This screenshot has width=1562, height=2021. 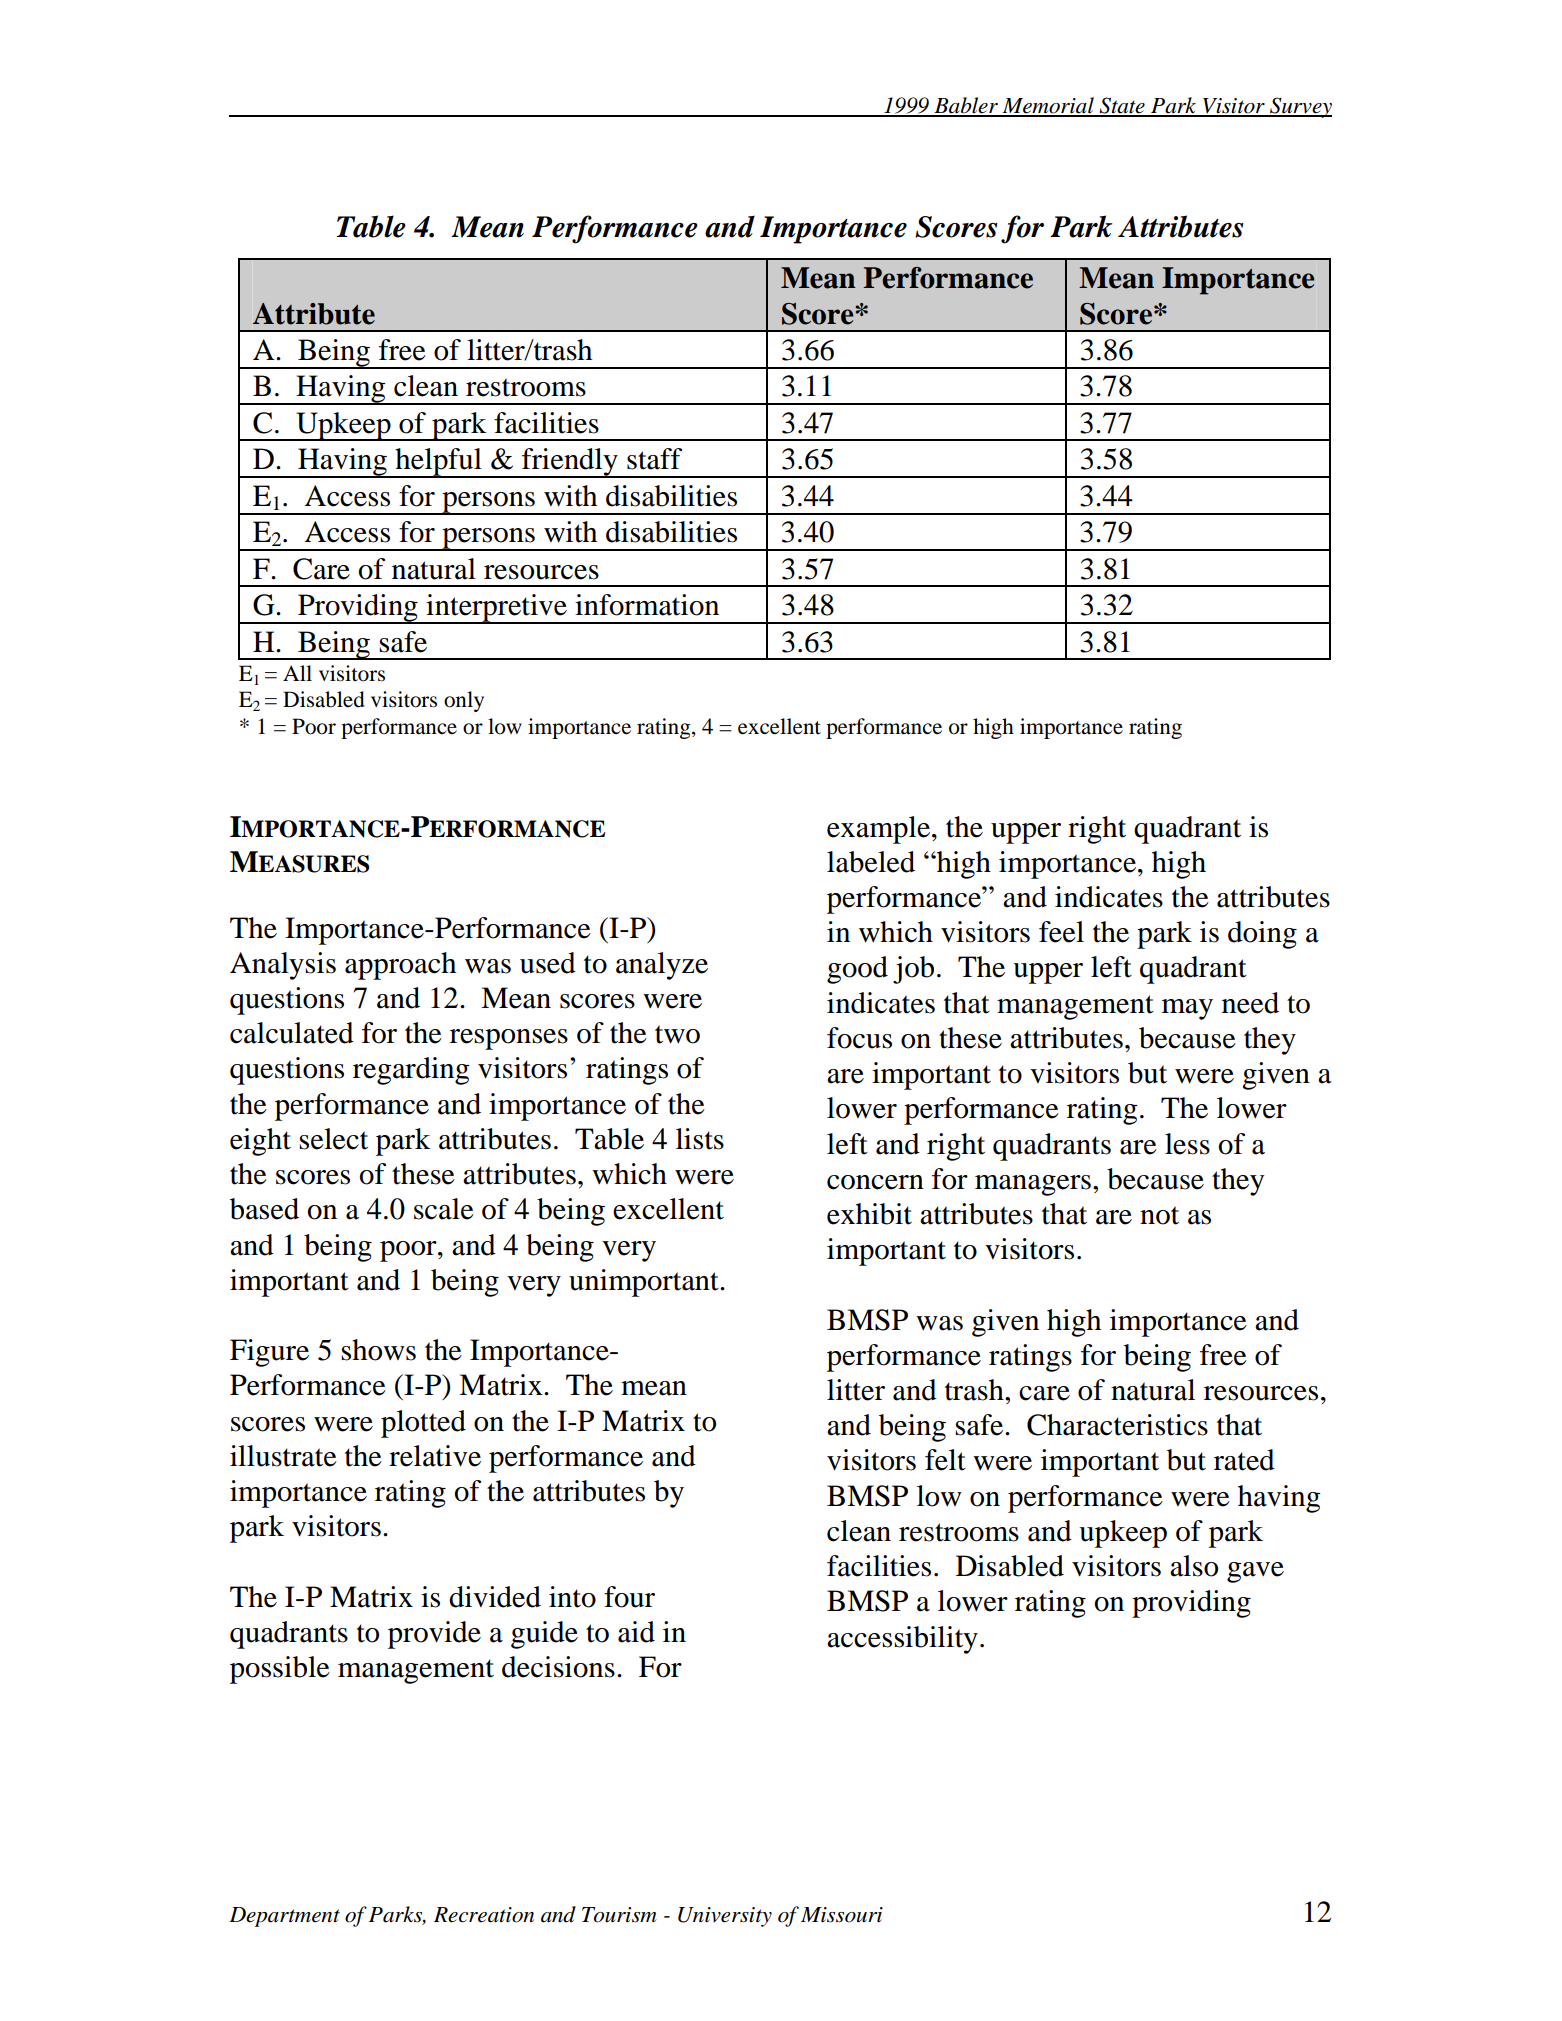 What do you see at coordinates (438, 463) in the screenshot?
I see `helpful` at bounding box center [438, 463].
